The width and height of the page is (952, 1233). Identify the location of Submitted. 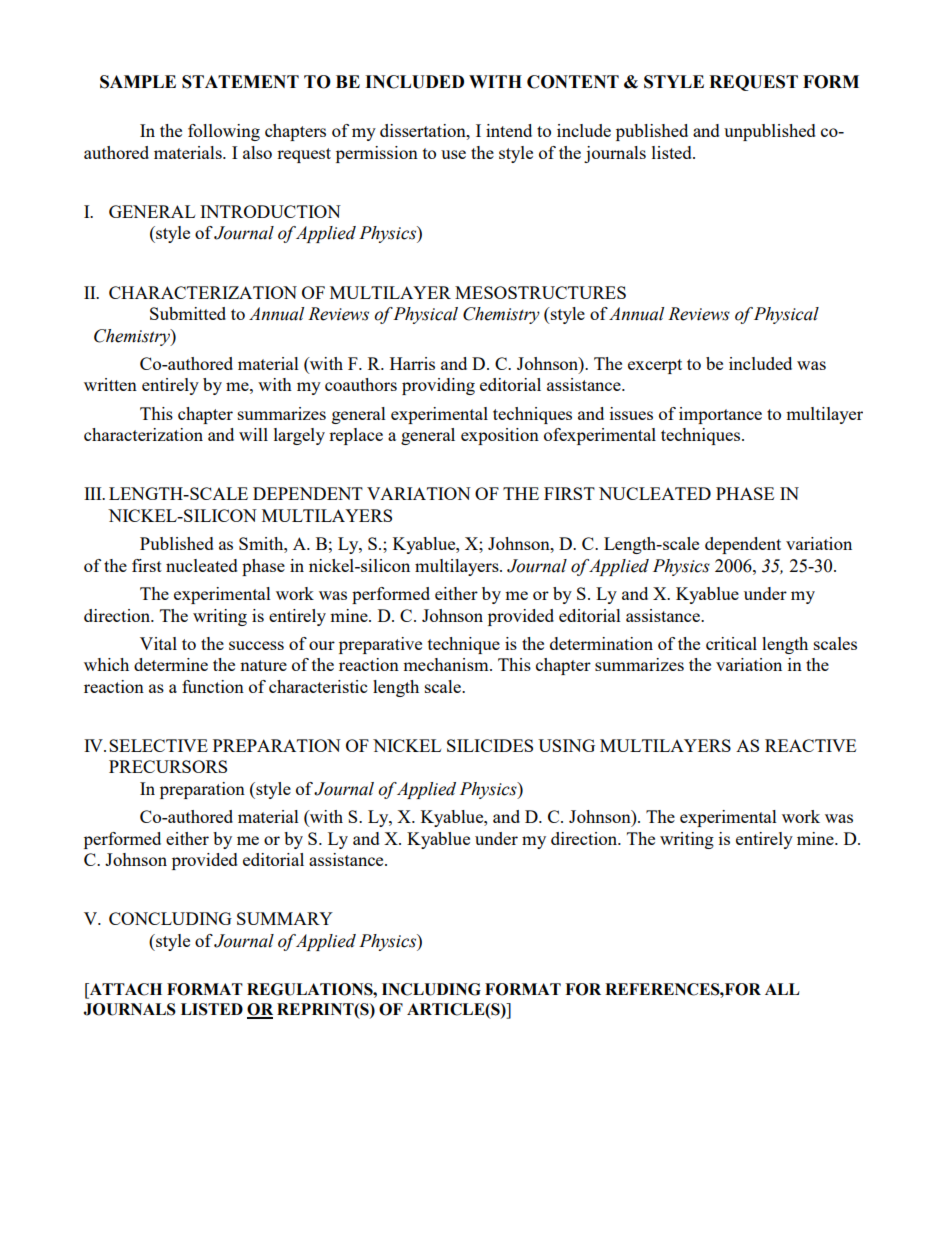
(188, 313).
